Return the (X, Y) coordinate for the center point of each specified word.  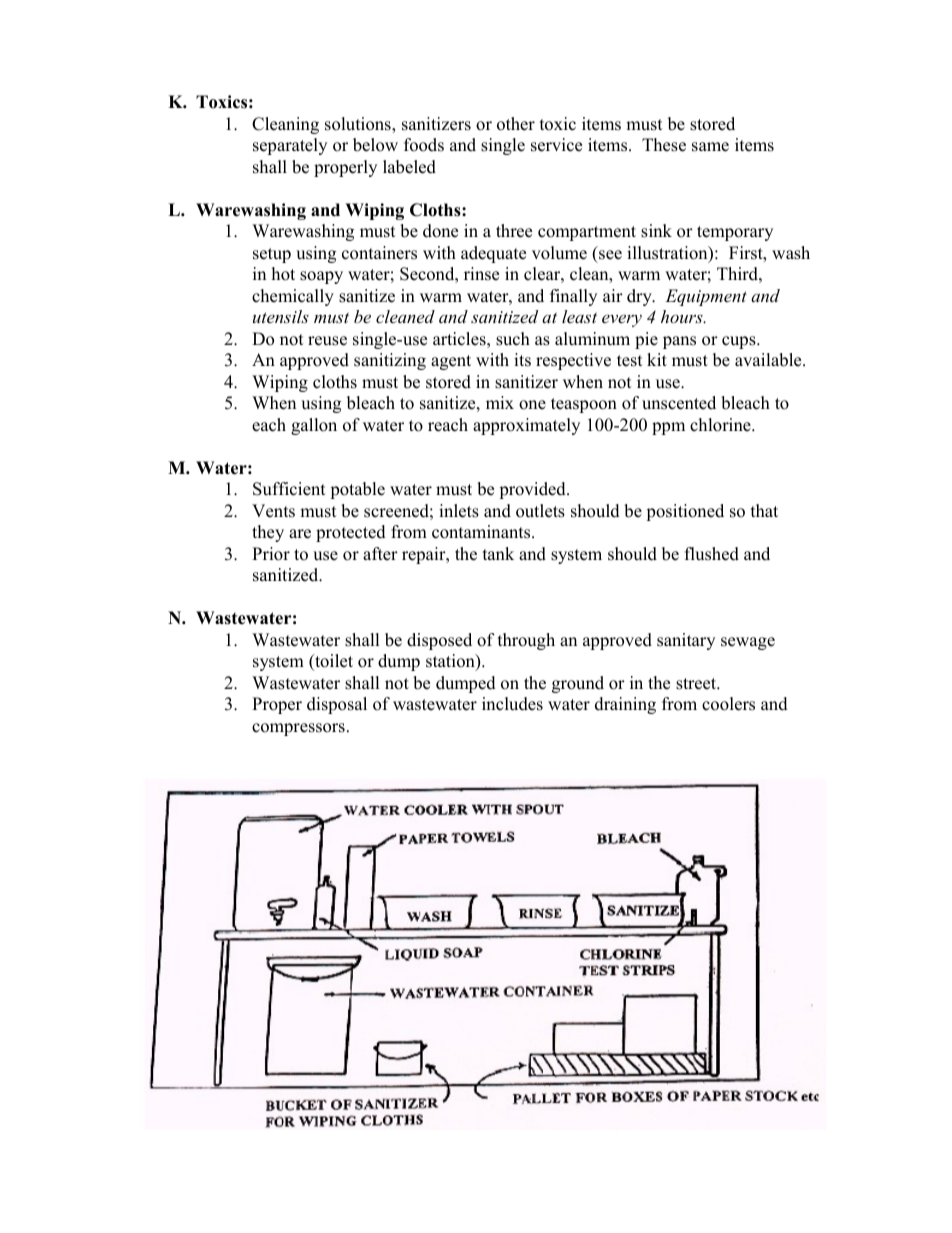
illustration (668, 254)
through (526, 641)
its (522, 360)
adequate (493, 254)
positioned (685, 512)
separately (290, 146)
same (710, 147)
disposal (337, 705)
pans (679, 342)
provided (533, 490)
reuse (327, 341)
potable (357, 490)
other (516, 124)
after (380, 554)
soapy (321, 277)
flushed (712, 554)
